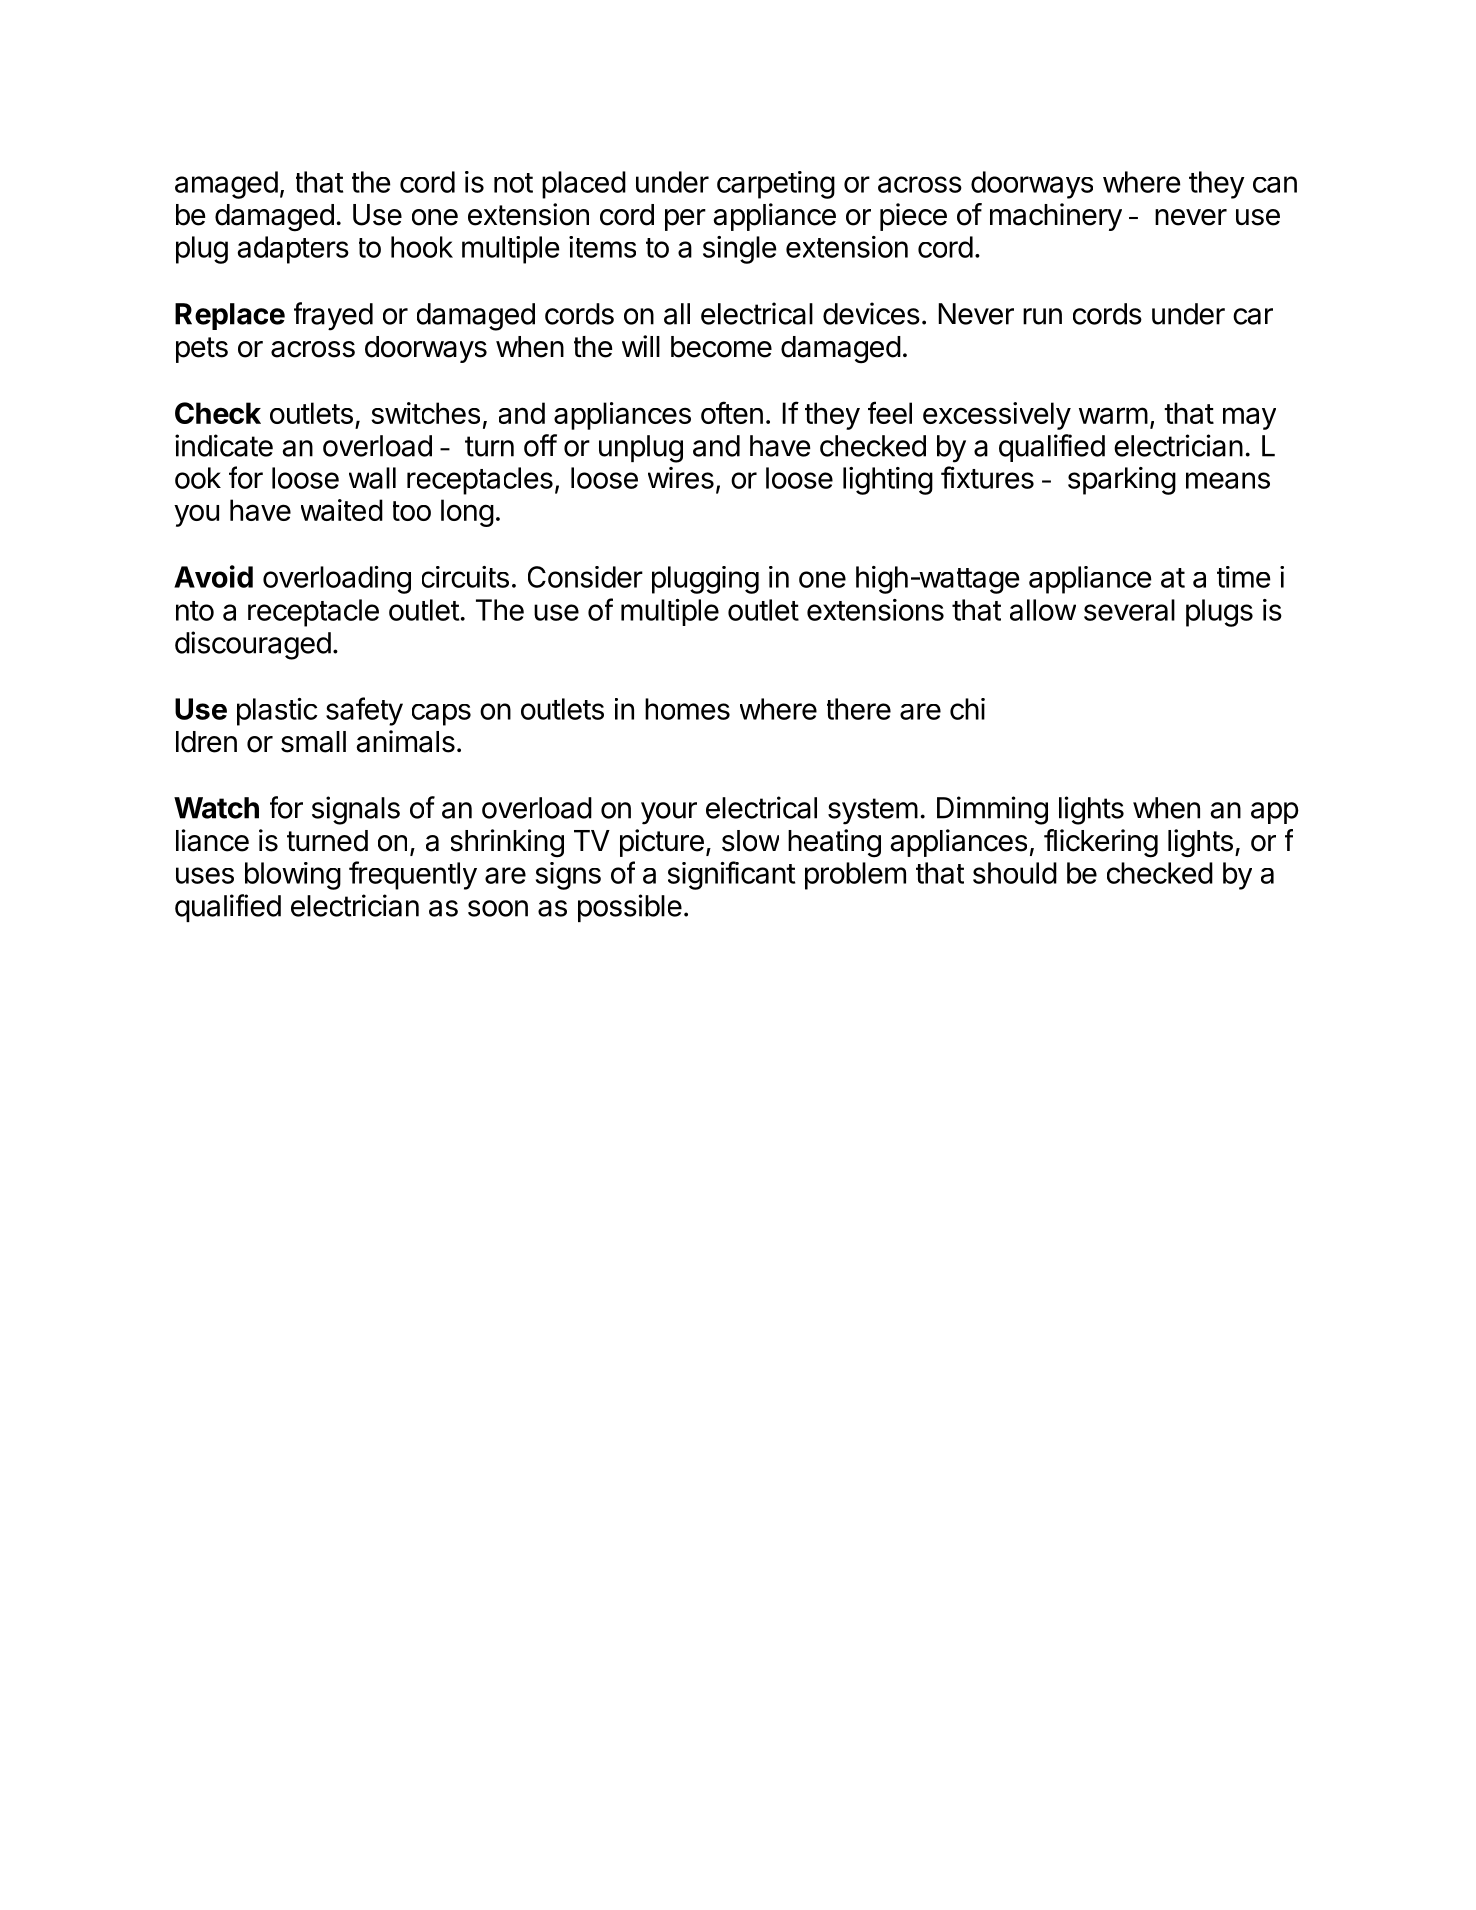 The width and height of the screenshot is (1476, 1910). What do you see at coordinates (687, 709) in the screenshot?
I see `homes` at bounding box center [687, 709].
